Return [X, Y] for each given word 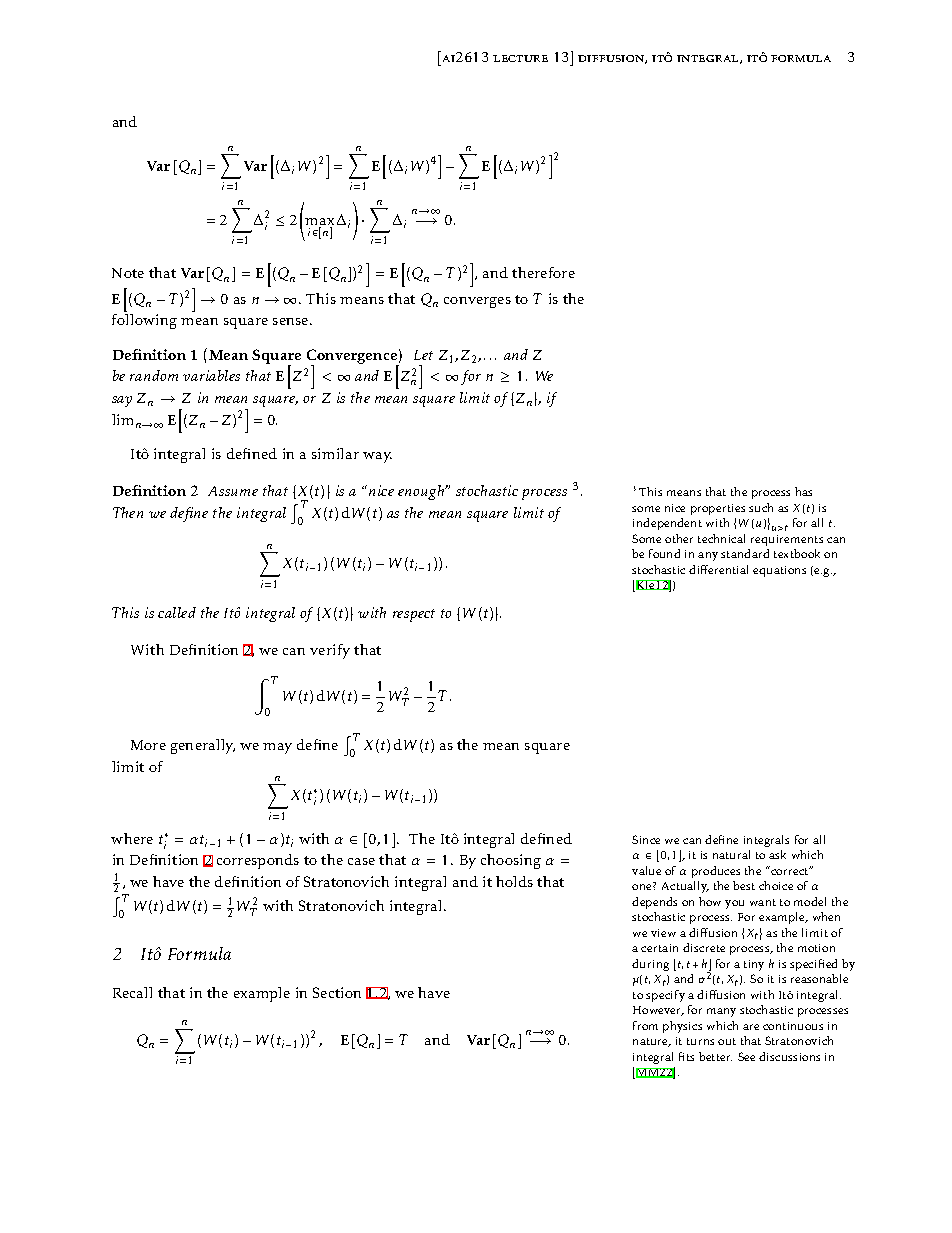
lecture [520, 58]
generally [203, 746]
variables [211, 375]
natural [731, 854]
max [319, 223]
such [761, 507]
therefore [543, 272]
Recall [132, 992]
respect [414, 615]
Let [423, 355]
